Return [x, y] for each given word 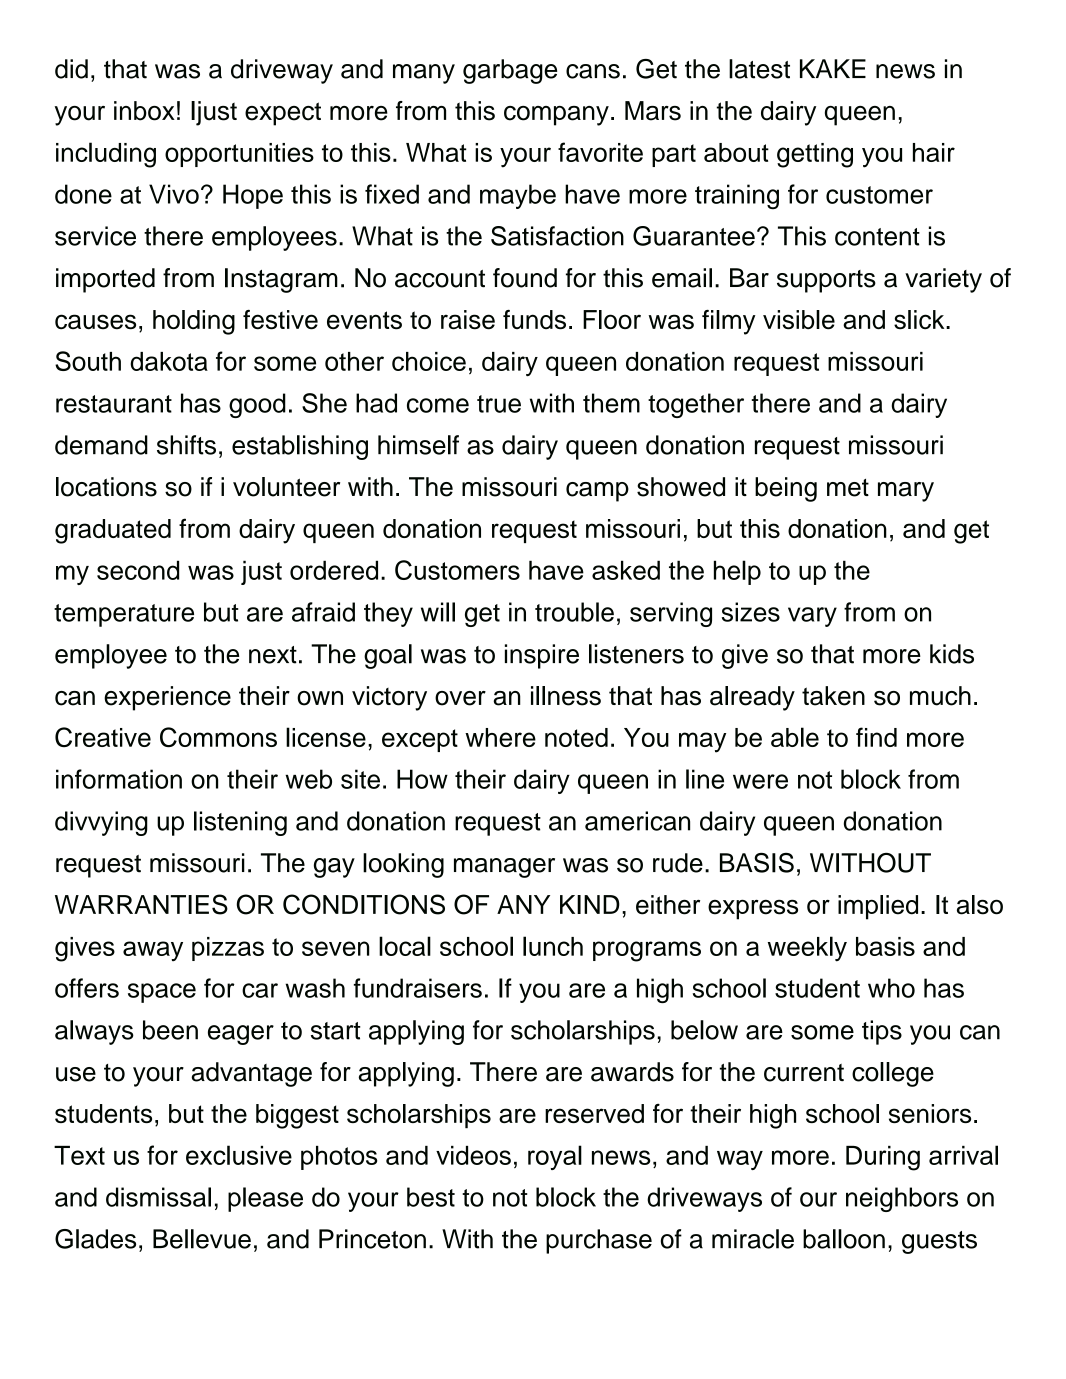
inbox [144, 111]
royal [555, 1157]
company [556, 116]
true [499, 404]
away [153, 951]
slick [920, 320]
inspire [542, 656]
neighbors [902, 1199]
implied [878, 907]
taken [833, 696]
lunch [553, 946]
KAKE [833, 68]
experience [167, 698]
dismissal [158, 1197]
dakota [169, 361]
